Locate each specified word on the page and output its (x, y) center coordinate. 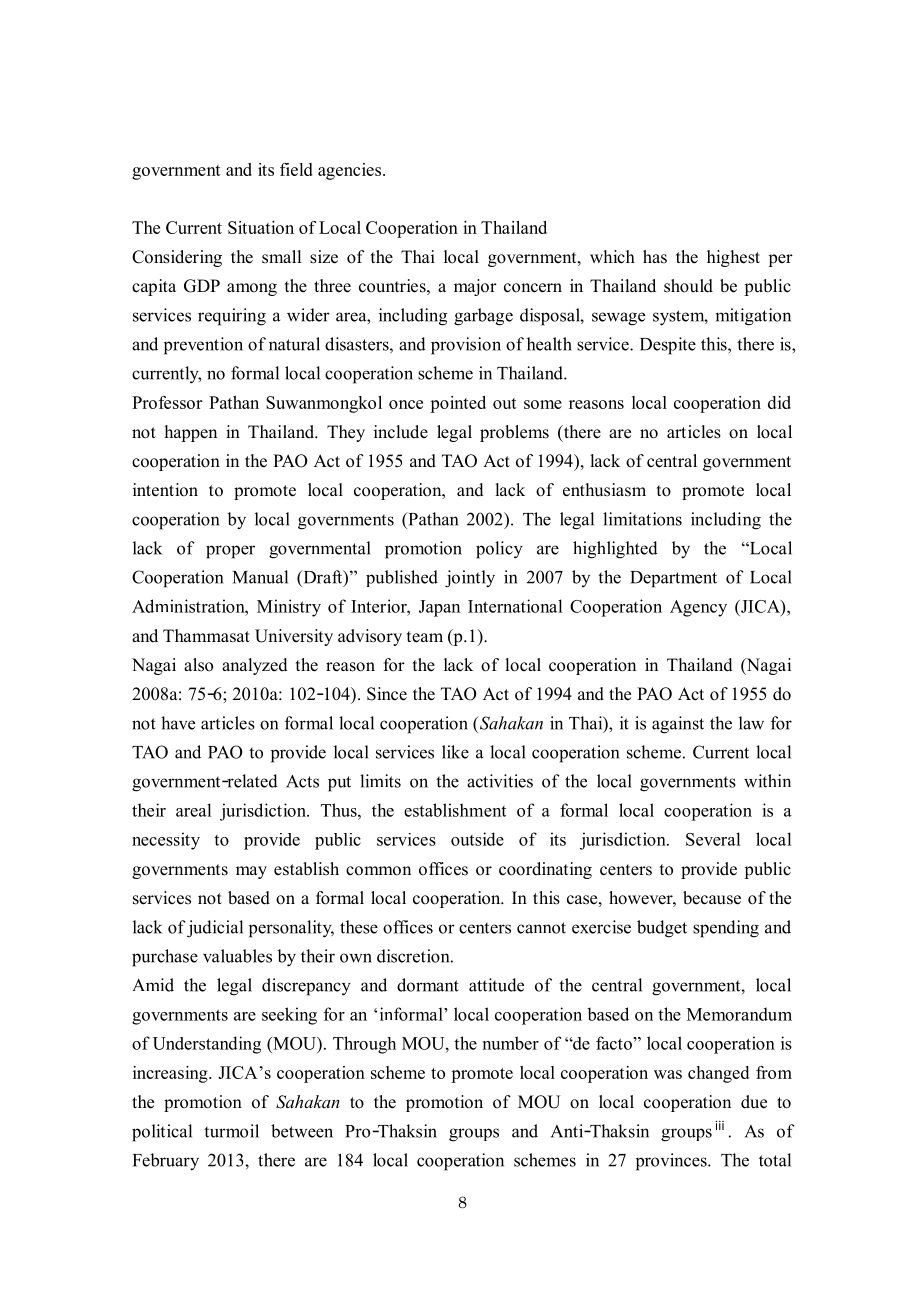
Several (713, 839)
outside (477, 839)
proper (230, 552)
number (511, 1043)
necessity (166, 841)
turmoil (231, 1131)
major (475, 287)
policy (499, 550)
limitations (642, 519)
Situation (261, 227)
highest (733, 258)
